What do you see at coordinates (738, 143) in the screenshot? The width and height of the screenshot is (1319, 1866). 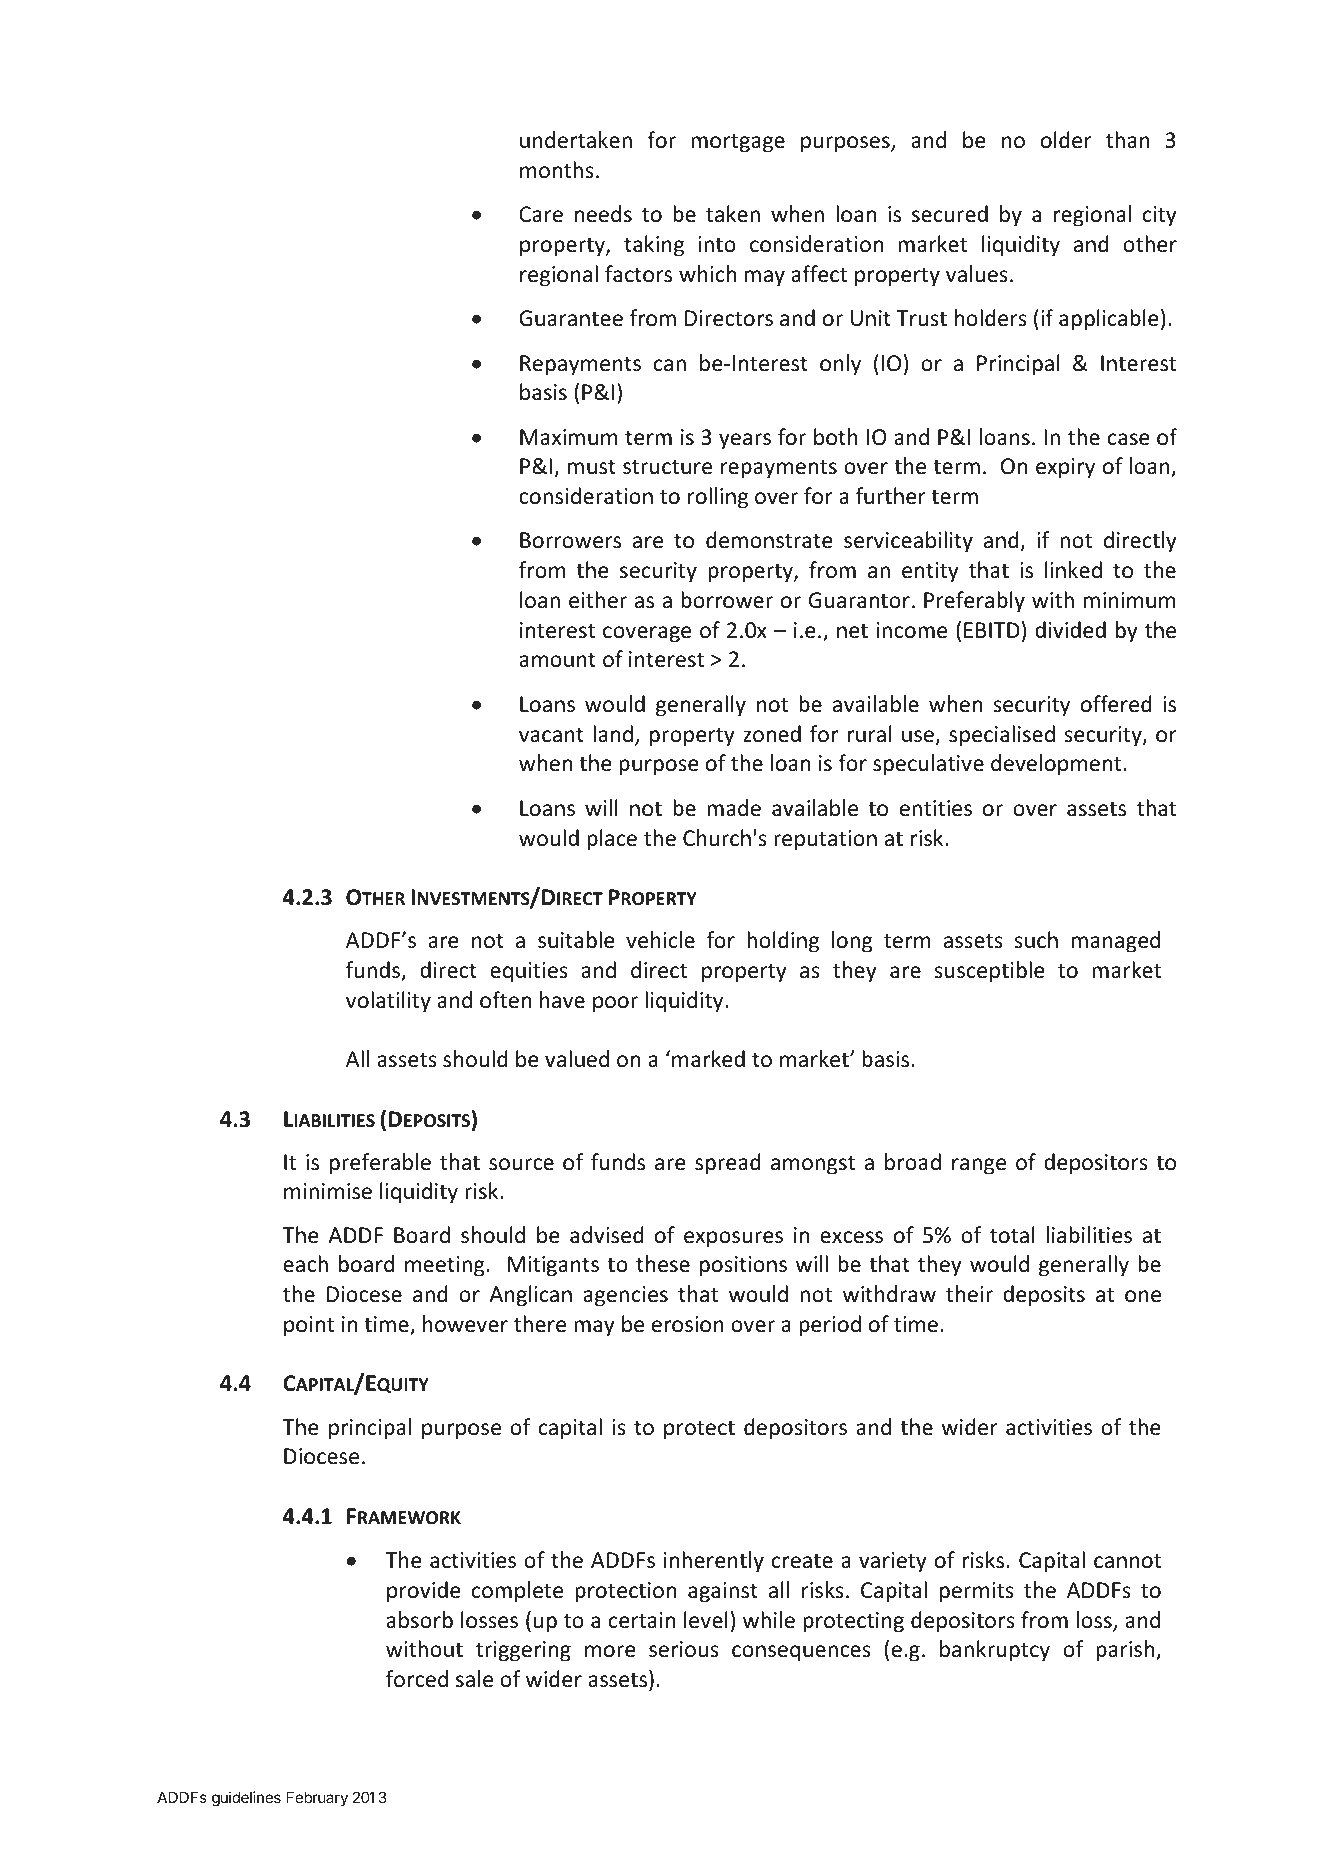 I see `mortgage` at bounding box center [738, 143].
